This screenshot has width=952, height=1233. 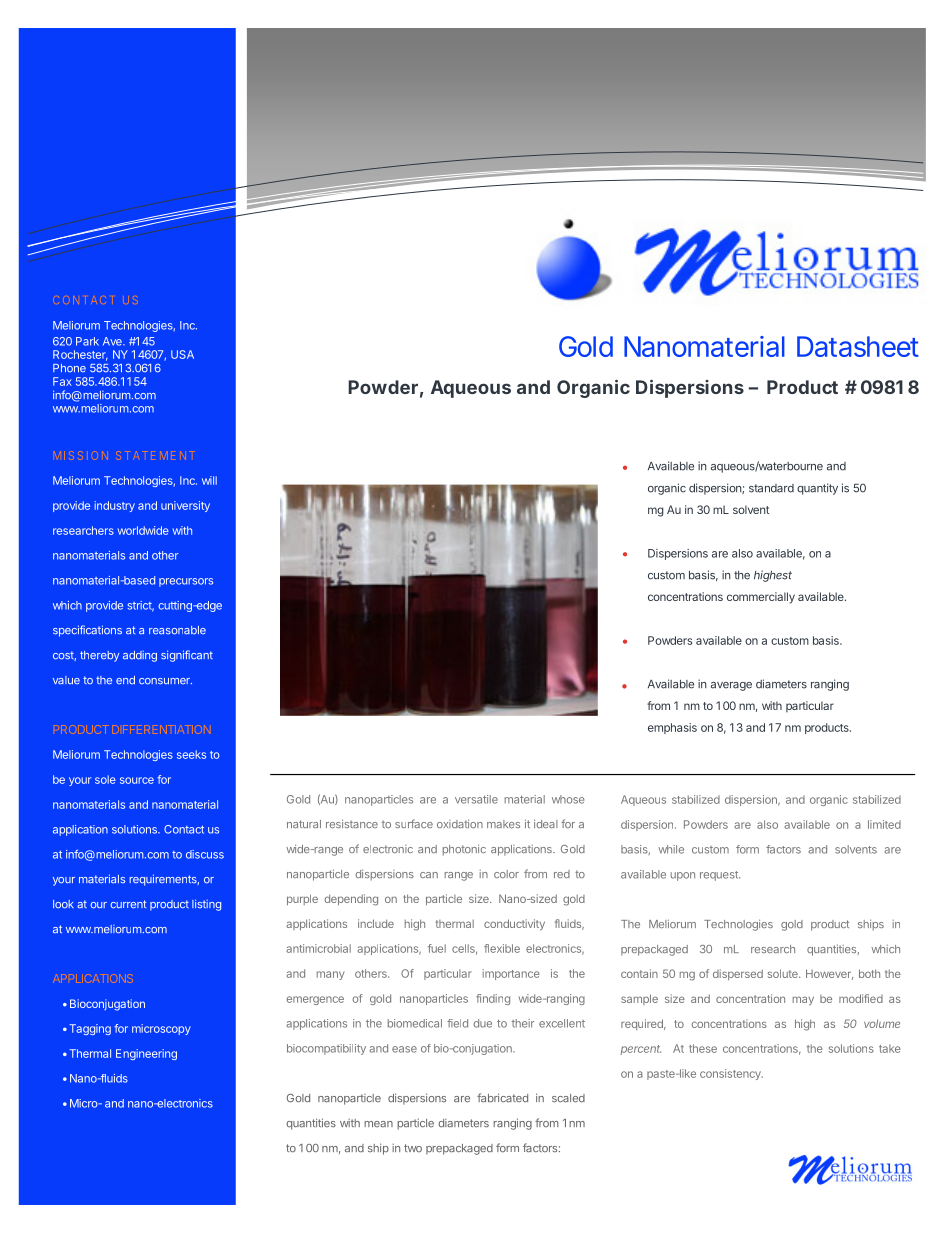 I want to click on Datasheet, so click(x=858, y=346).
